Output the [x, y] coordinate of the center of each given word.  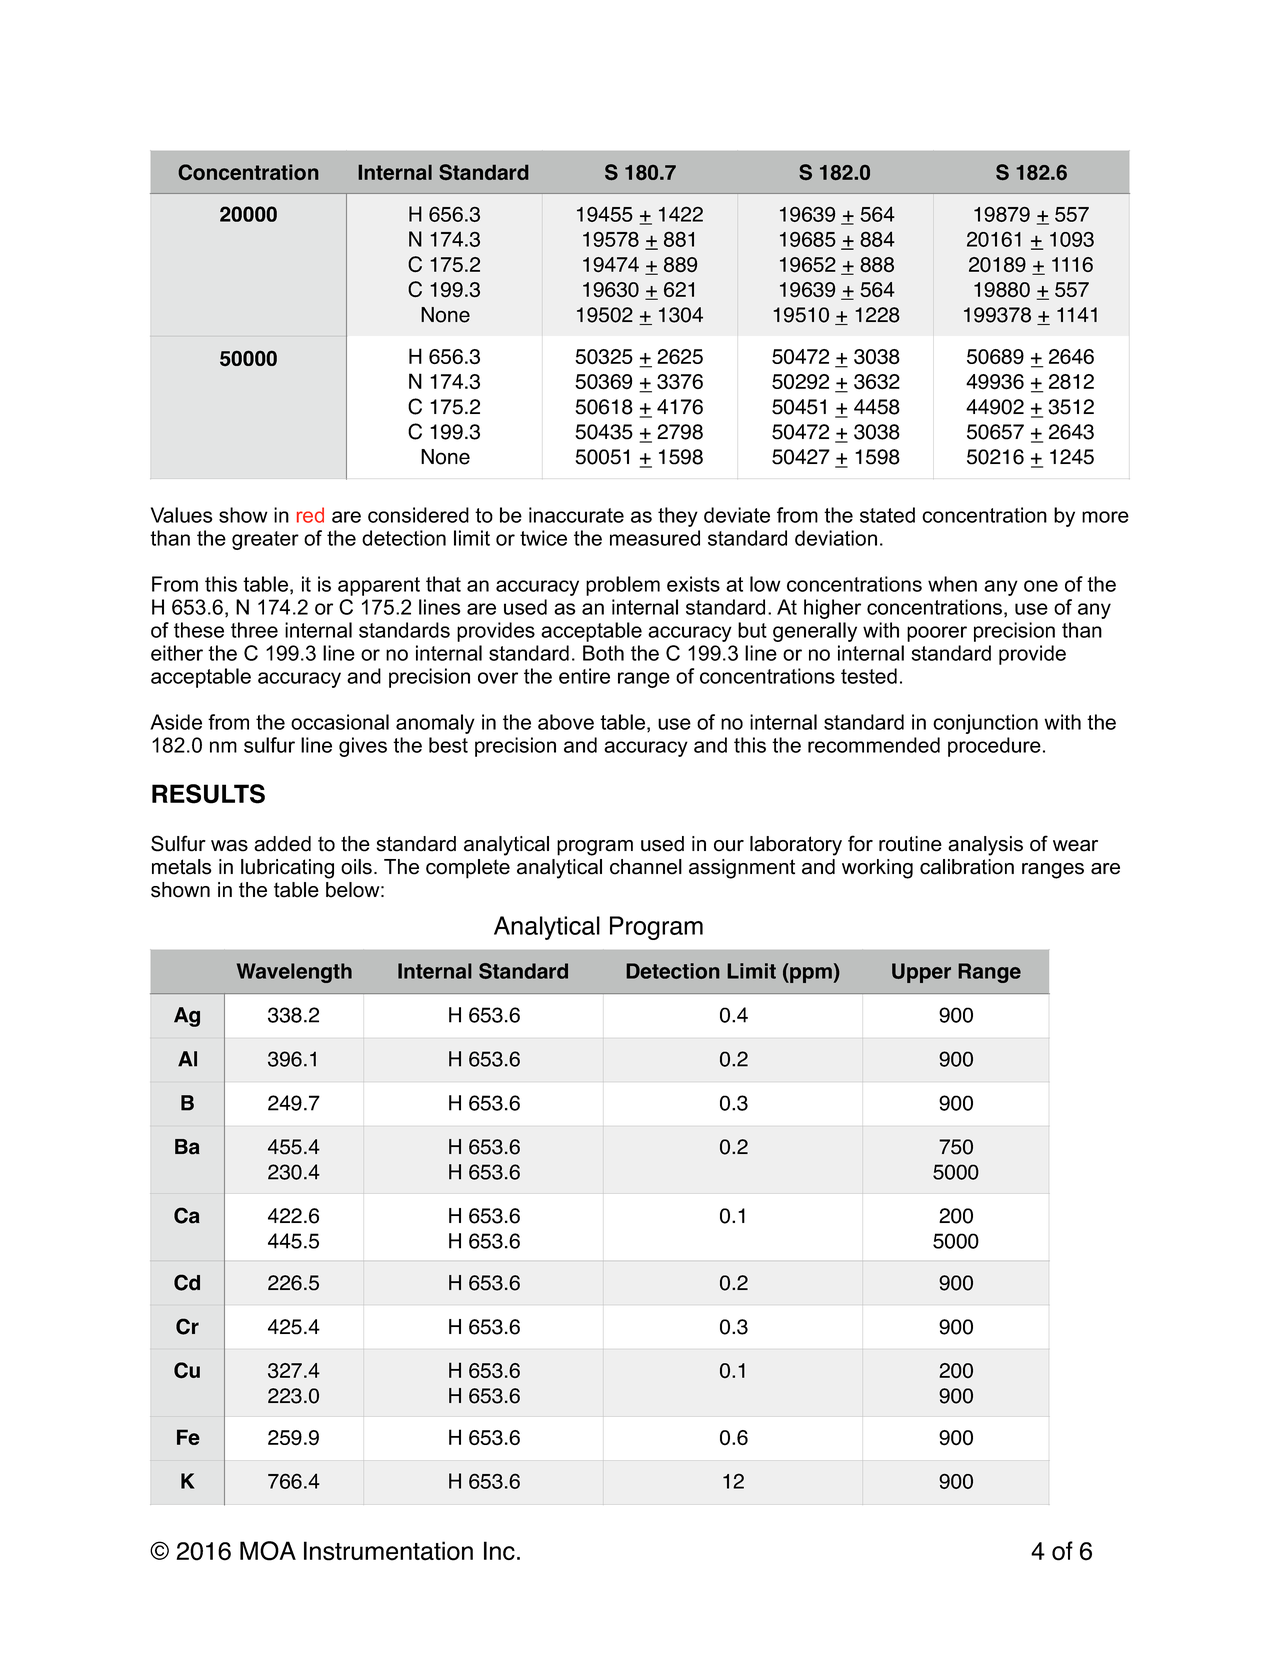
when [952, 584]
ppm [810, 975]
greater [265, 540]
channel [646, 867]
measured [655, 538]
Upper [921, 973]
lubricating [287, 869]
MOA [268, 1551]
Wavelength [294, 973]
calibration [967, 867]
